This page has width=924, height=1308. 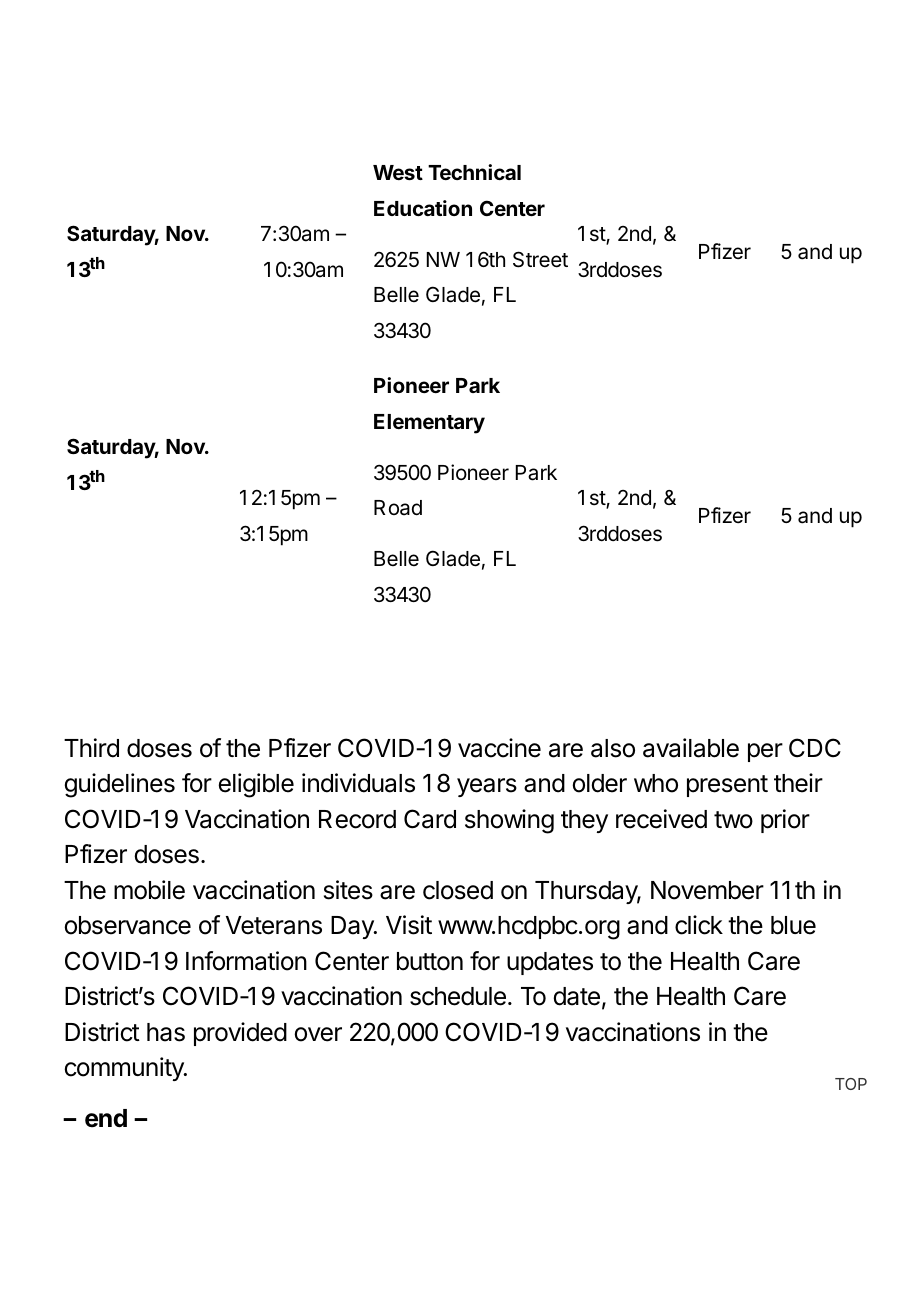 I want to click on Street, so click(x=540, y=259).
